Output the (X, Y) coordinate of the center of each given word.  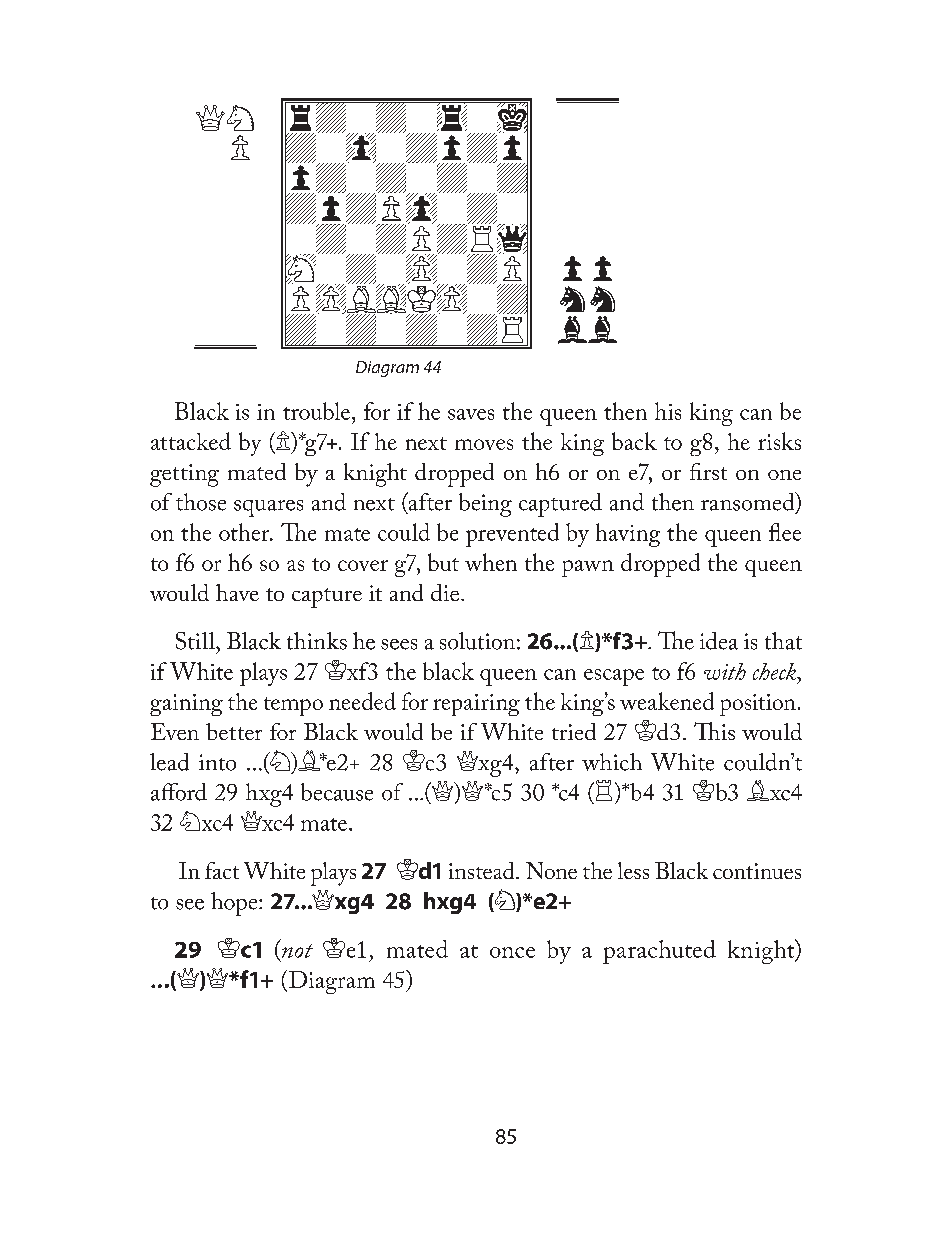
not (297, 951)
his (668, 411)
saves (471, 414)
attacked (191, 441)
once (512, 952)
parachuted (659, 952)
